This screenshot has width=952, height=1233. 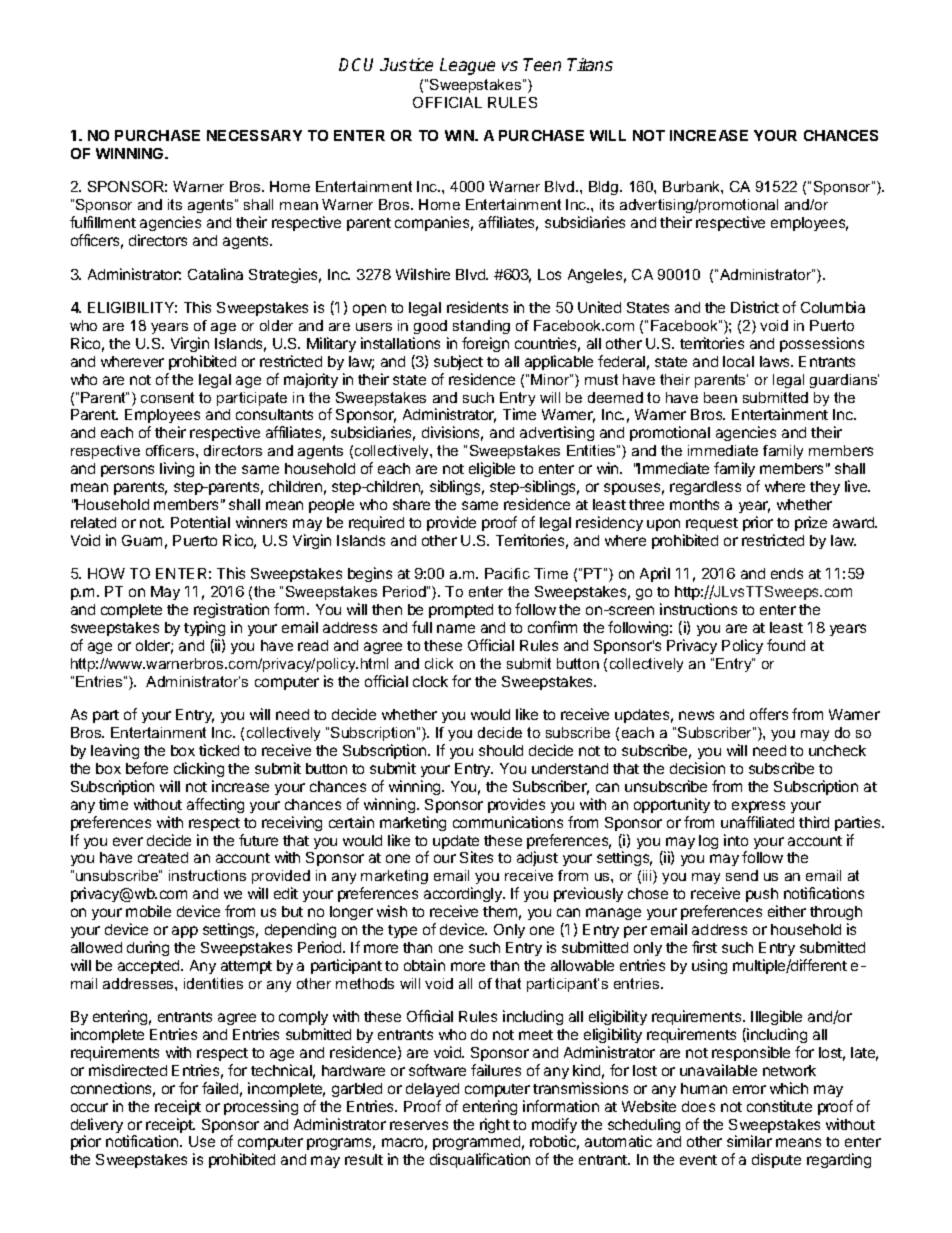 I want to click on similar, so click(x=749, y=1141).
